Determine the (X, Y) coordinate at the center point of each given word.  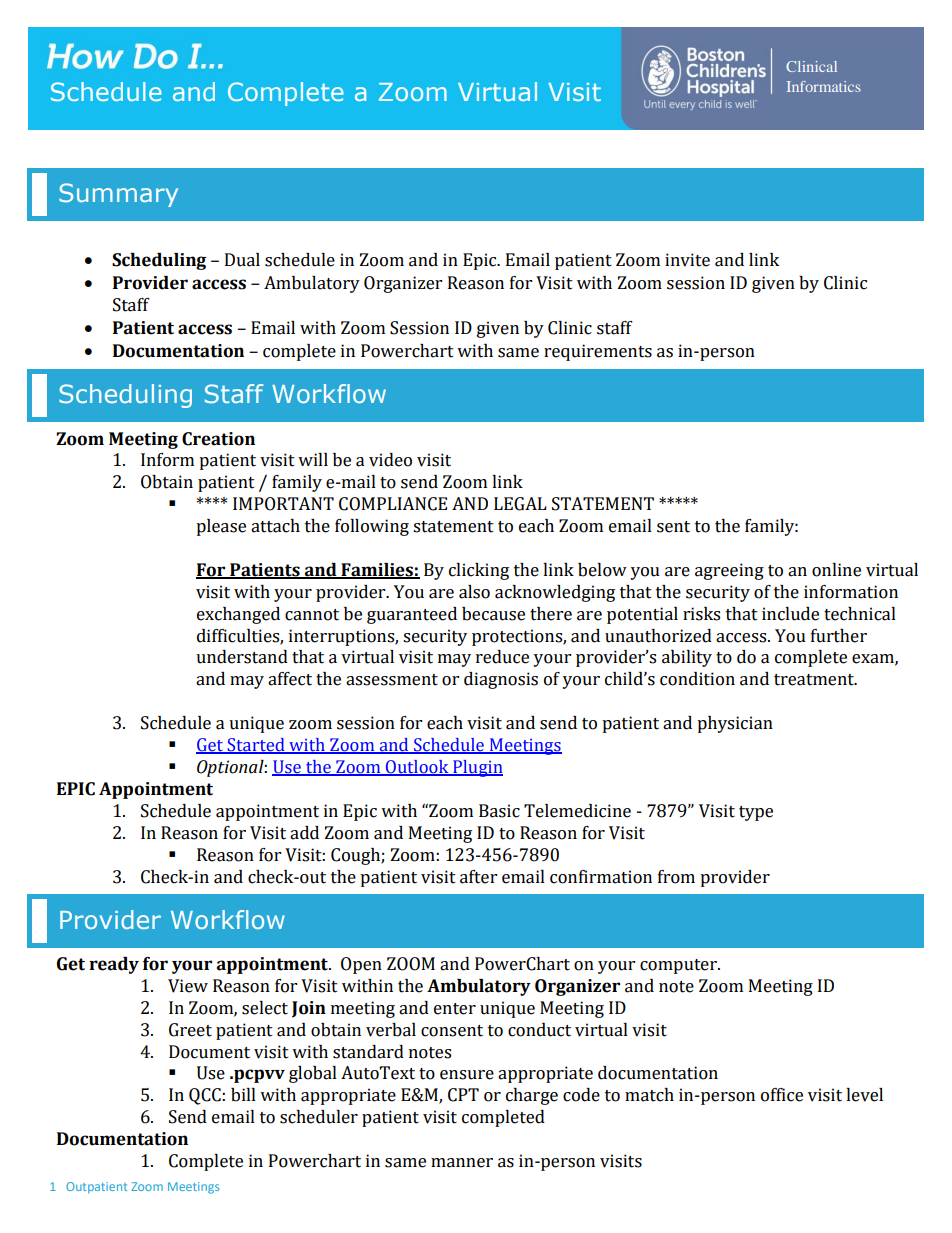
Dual (242, 260)
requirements (598, 352)
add (304, 833)
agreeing (729, 571)
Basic (499, 811)
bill (243, 1095)
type (756, 813)
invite (687, 260)
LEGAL (520, 504)
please (221, 527)
